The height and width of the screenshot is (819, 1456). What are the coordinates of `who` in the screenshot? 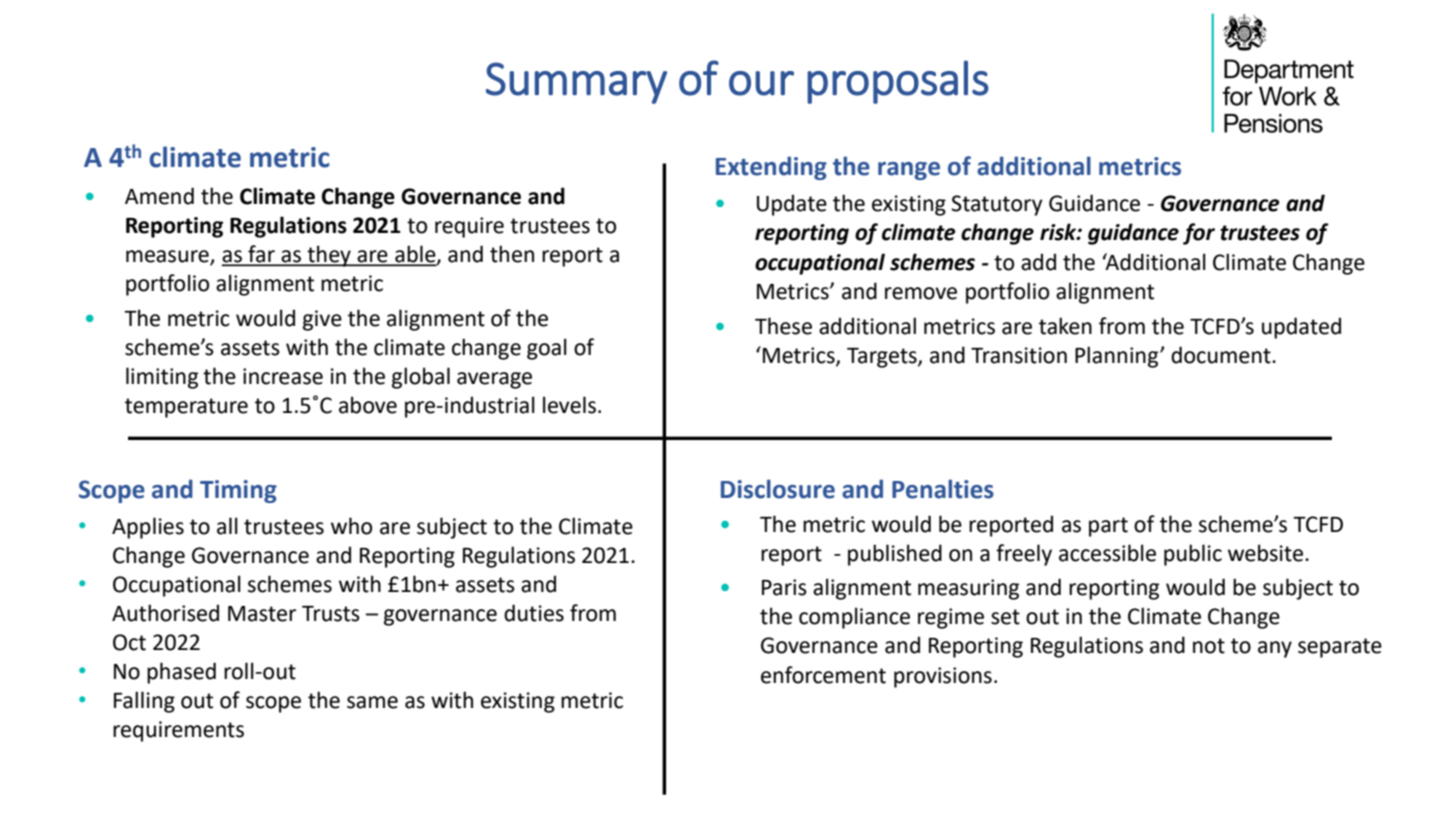 It's located at (351, 526).
